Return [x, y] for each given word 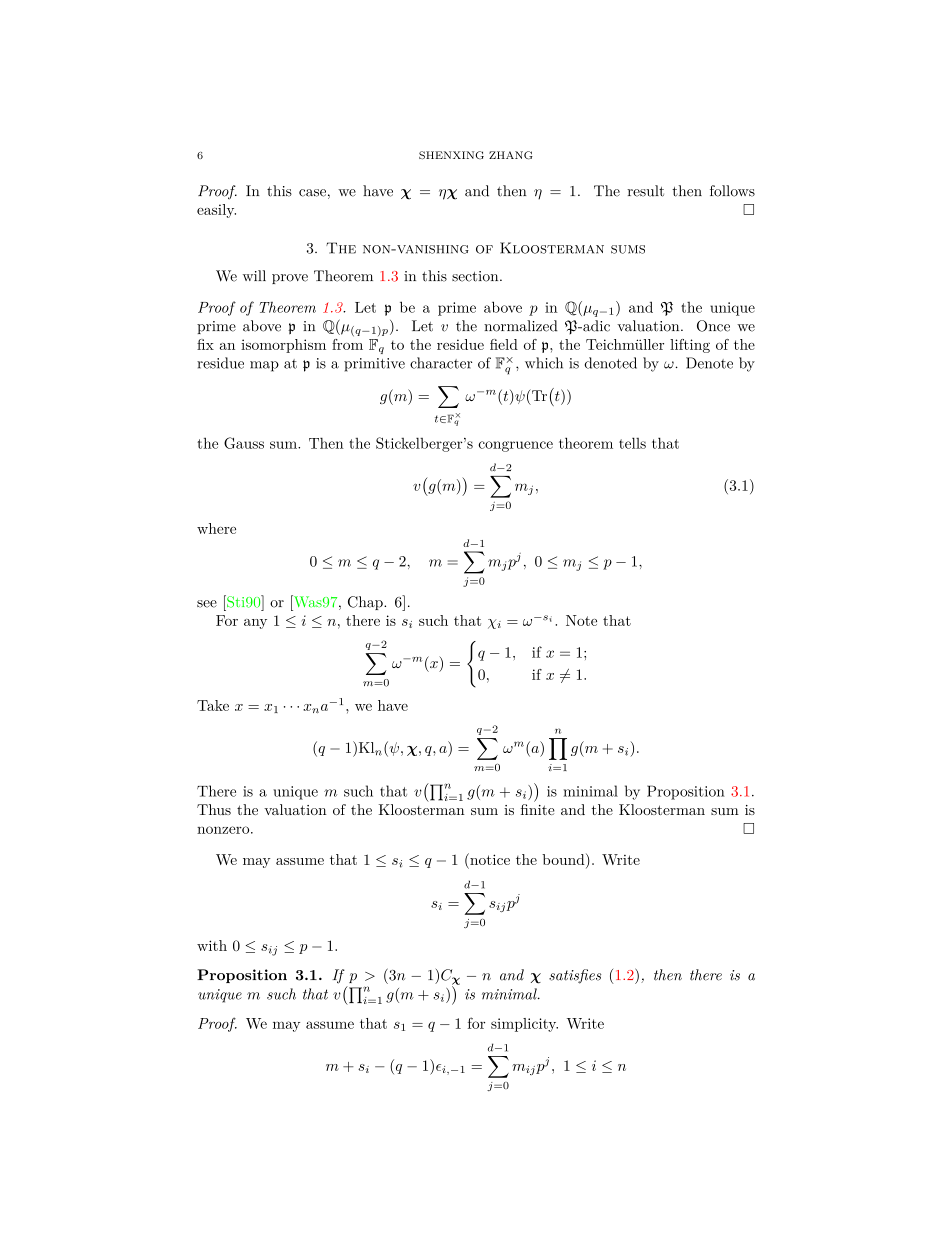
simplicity [524, 1025]
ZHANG [511, 155]
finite [538, 808]
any [255, 624]
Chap [366, 603]
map [264, 366]
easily [216, 211]
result [645, 191]
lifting [690, 346]
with [212, 945]
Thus [214, 809]
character [441, 363]
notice [489, 859]
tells [632, 443]
